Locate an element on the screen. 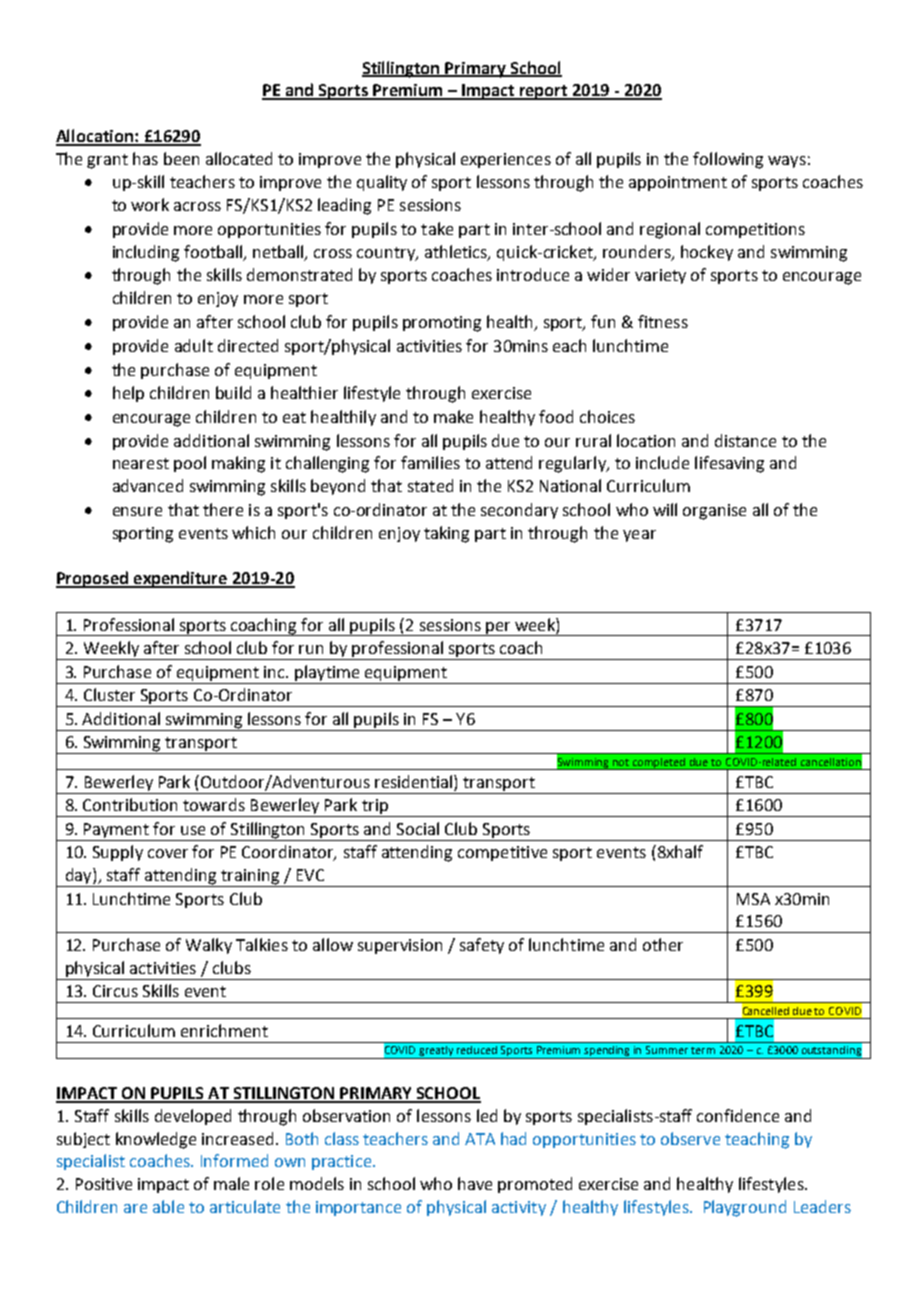  have is located at coordinates (475, 1183).
